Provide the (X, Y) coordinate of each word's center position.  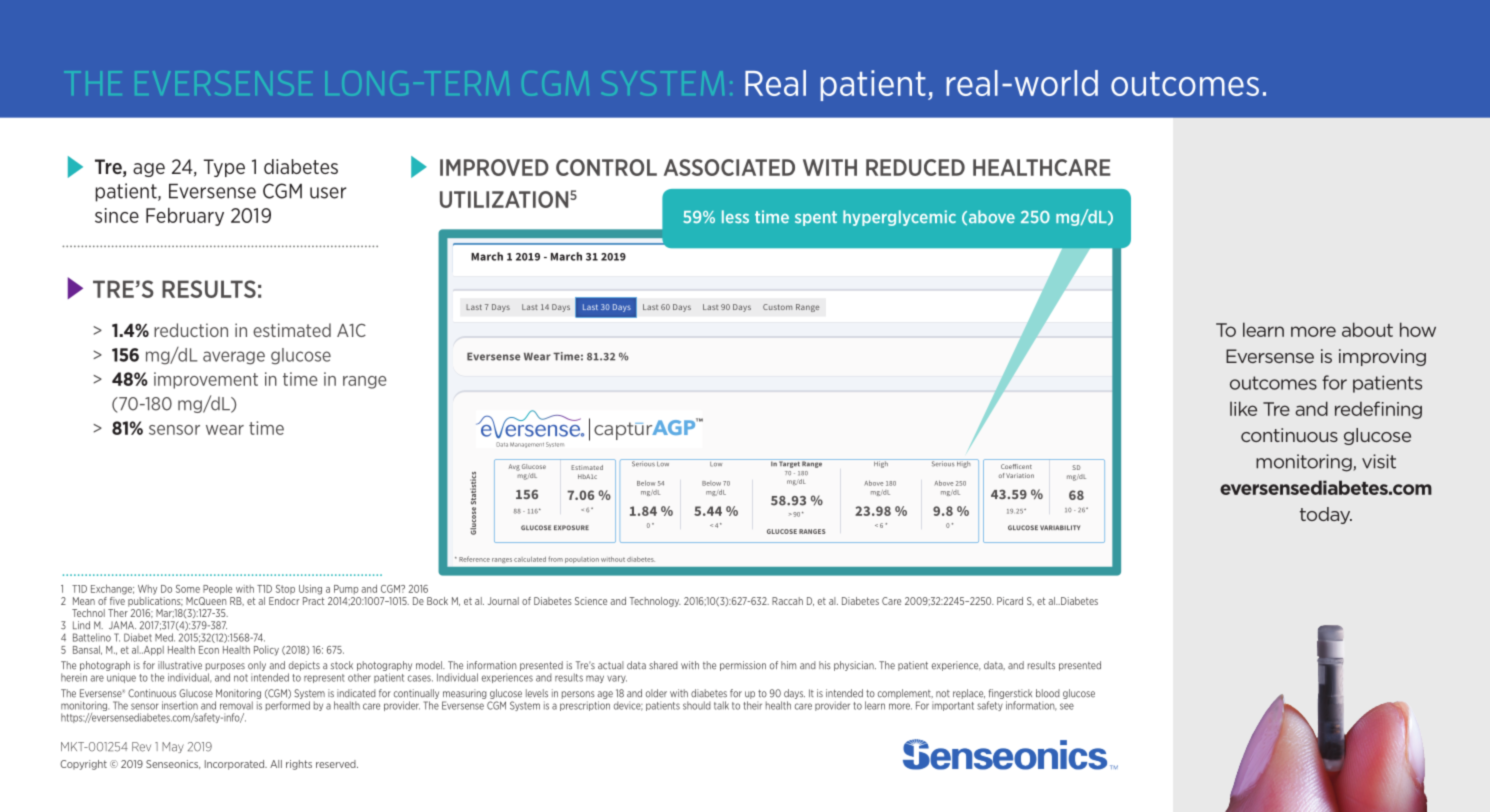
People (217, 589)
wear (225, 430)
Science (591, 601)
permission (743, 666)
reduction (191, 330)
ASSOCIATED (729, 167)
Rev (141, 747)
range (365, 382)
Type (224, 168)
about (1367, 329)
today (1326, 515)
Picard (1010, 601)
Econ (209, 650)
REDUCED (915, 167)
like (1243, 408)
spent (816, 218)
